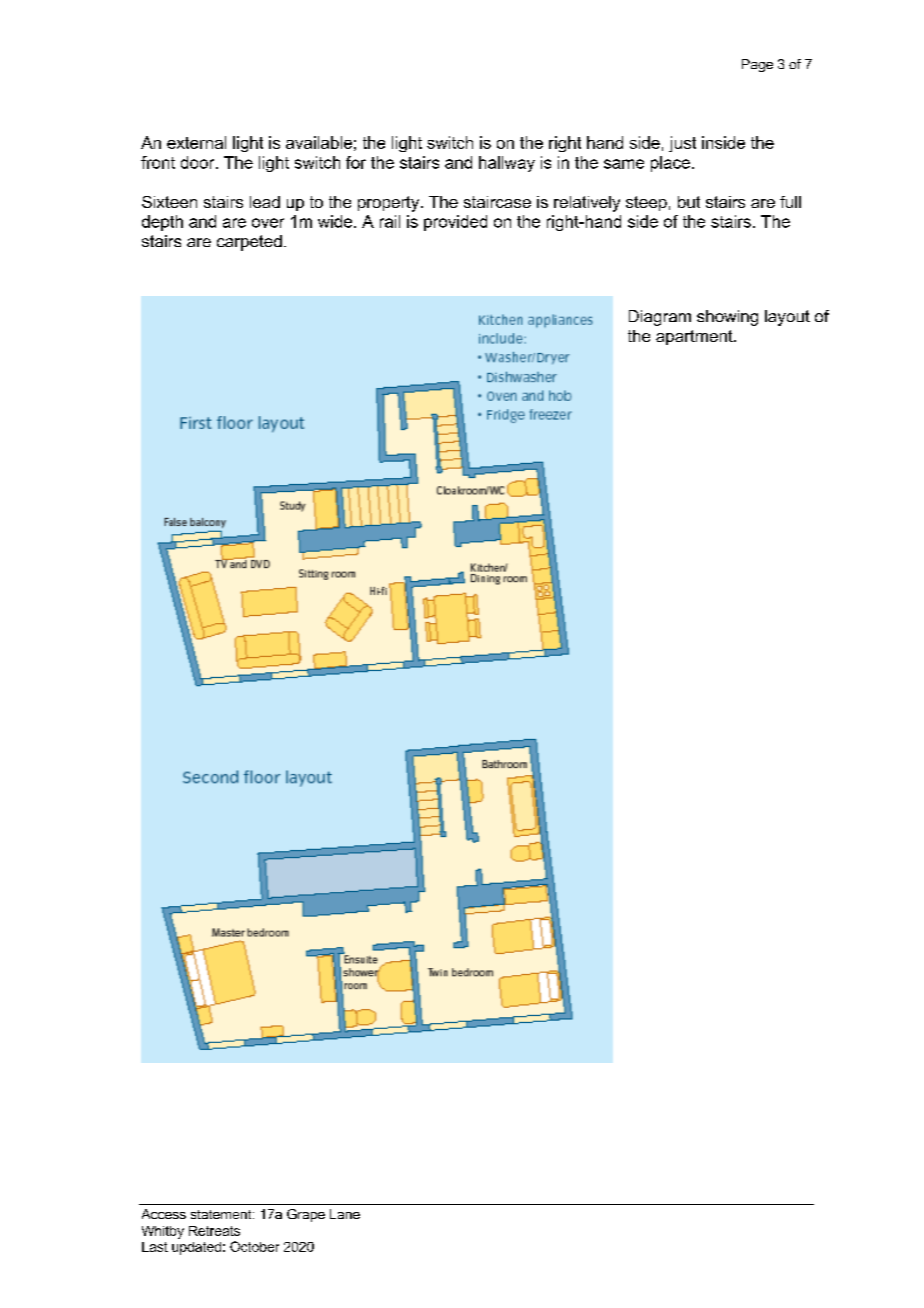  I want to click on external, so click(196, 142).
